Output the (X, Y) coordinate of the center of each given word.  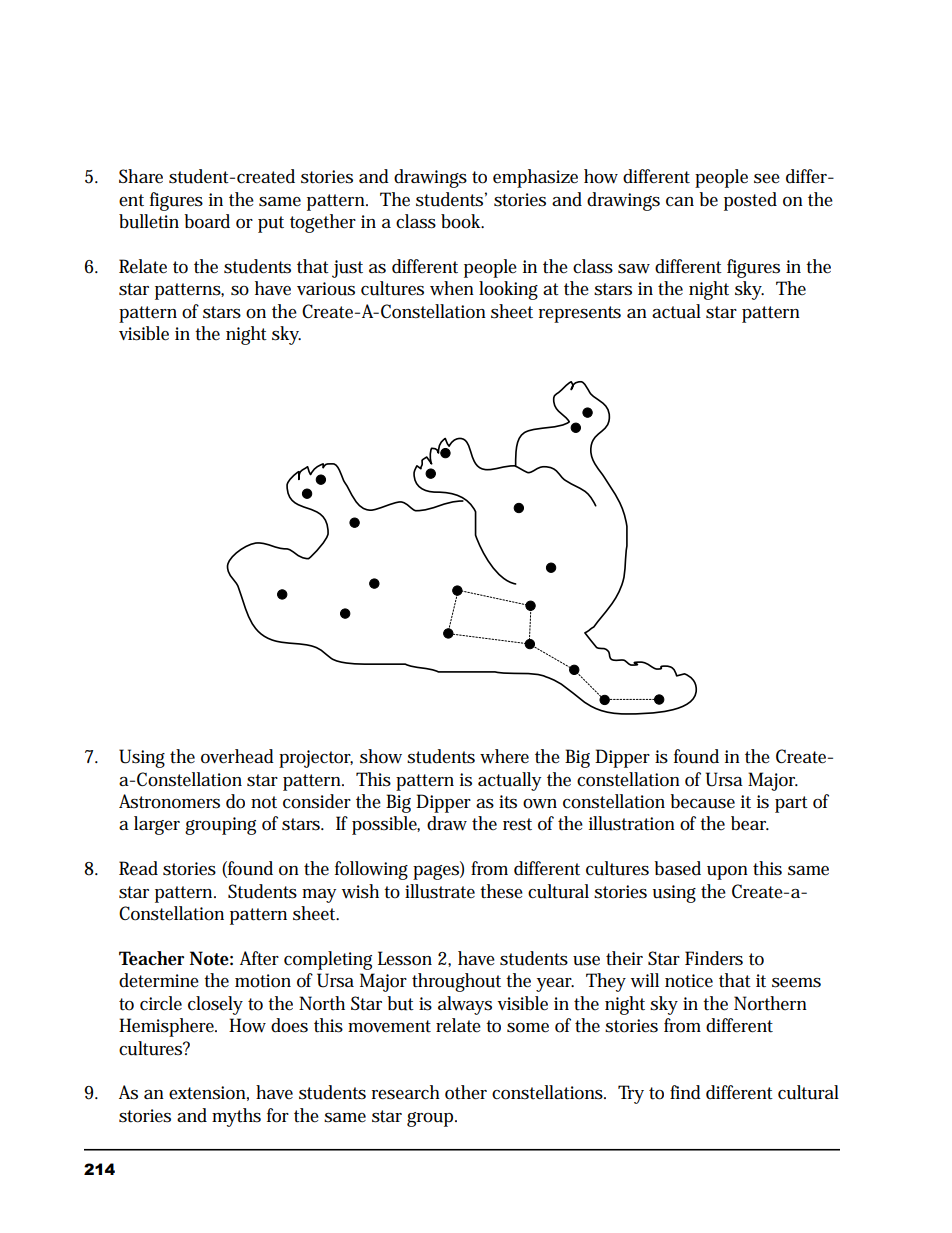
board (207, 221)
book (462, 221)
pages (437, 872)
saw (634, 269)
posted (750, 201)
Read (138, 868)
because (702, 801)
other (466, 1092)
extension (207, 1093)
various (326, 289)
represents (580, 314)
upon (727, 873)
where (504, 756)
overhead (237, 756)
